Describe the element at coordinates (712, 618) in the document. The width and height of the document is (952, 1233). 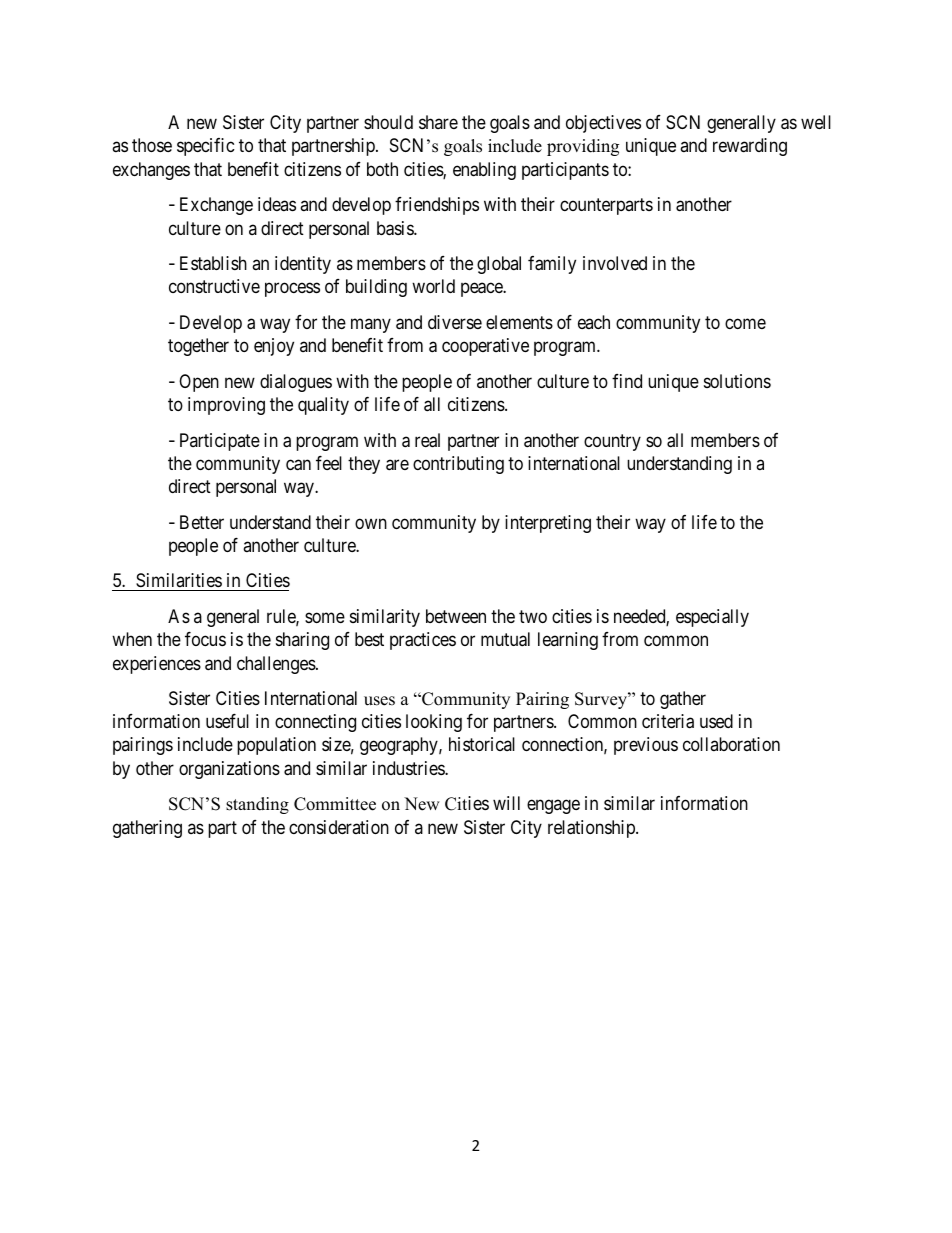
I see `especially` at that location.
